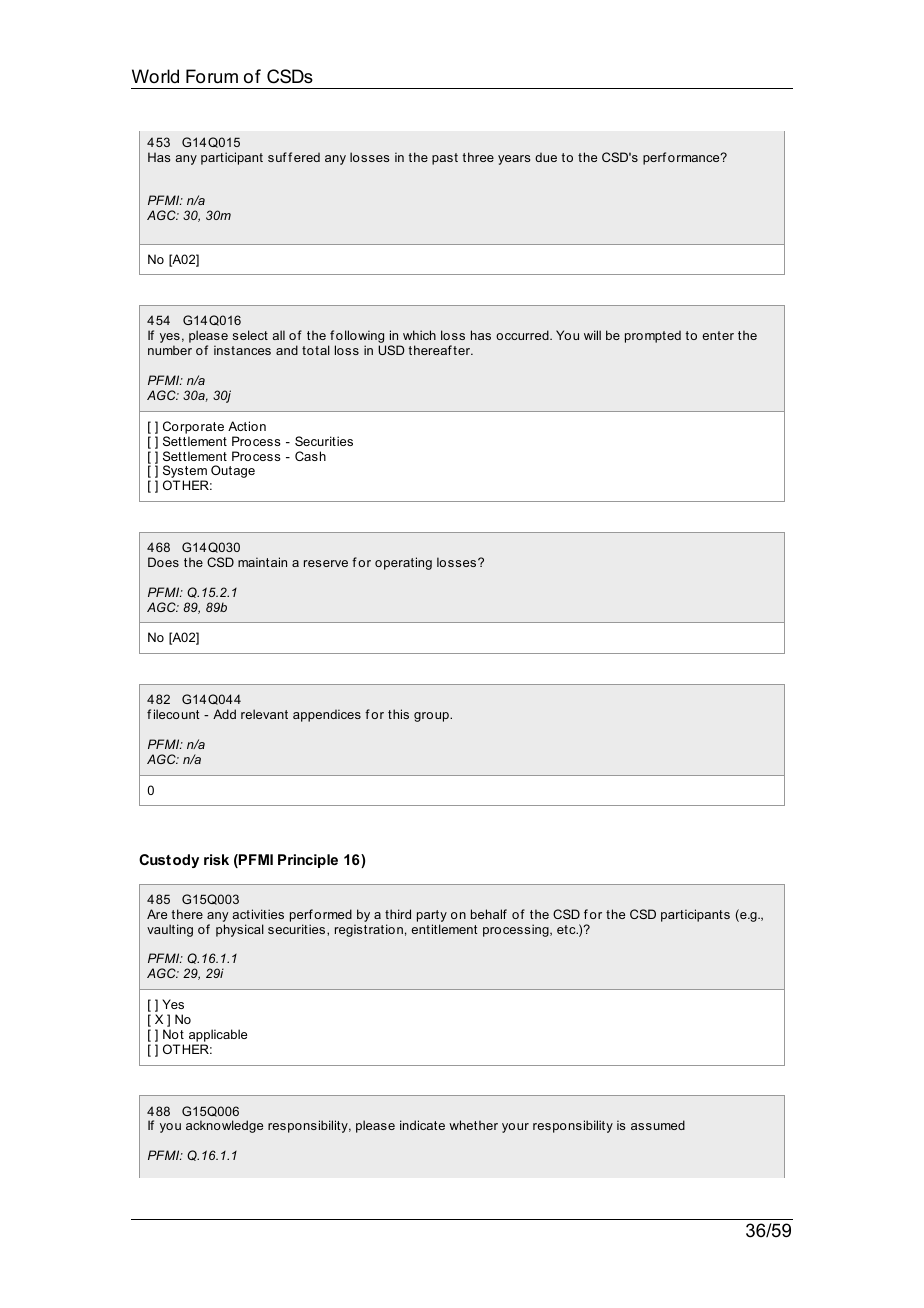 This image has height=1308, width=924. What do you see at coordinates (422, 1125) in the image?
I see `indicate` at bounding box center [422, 1125].
